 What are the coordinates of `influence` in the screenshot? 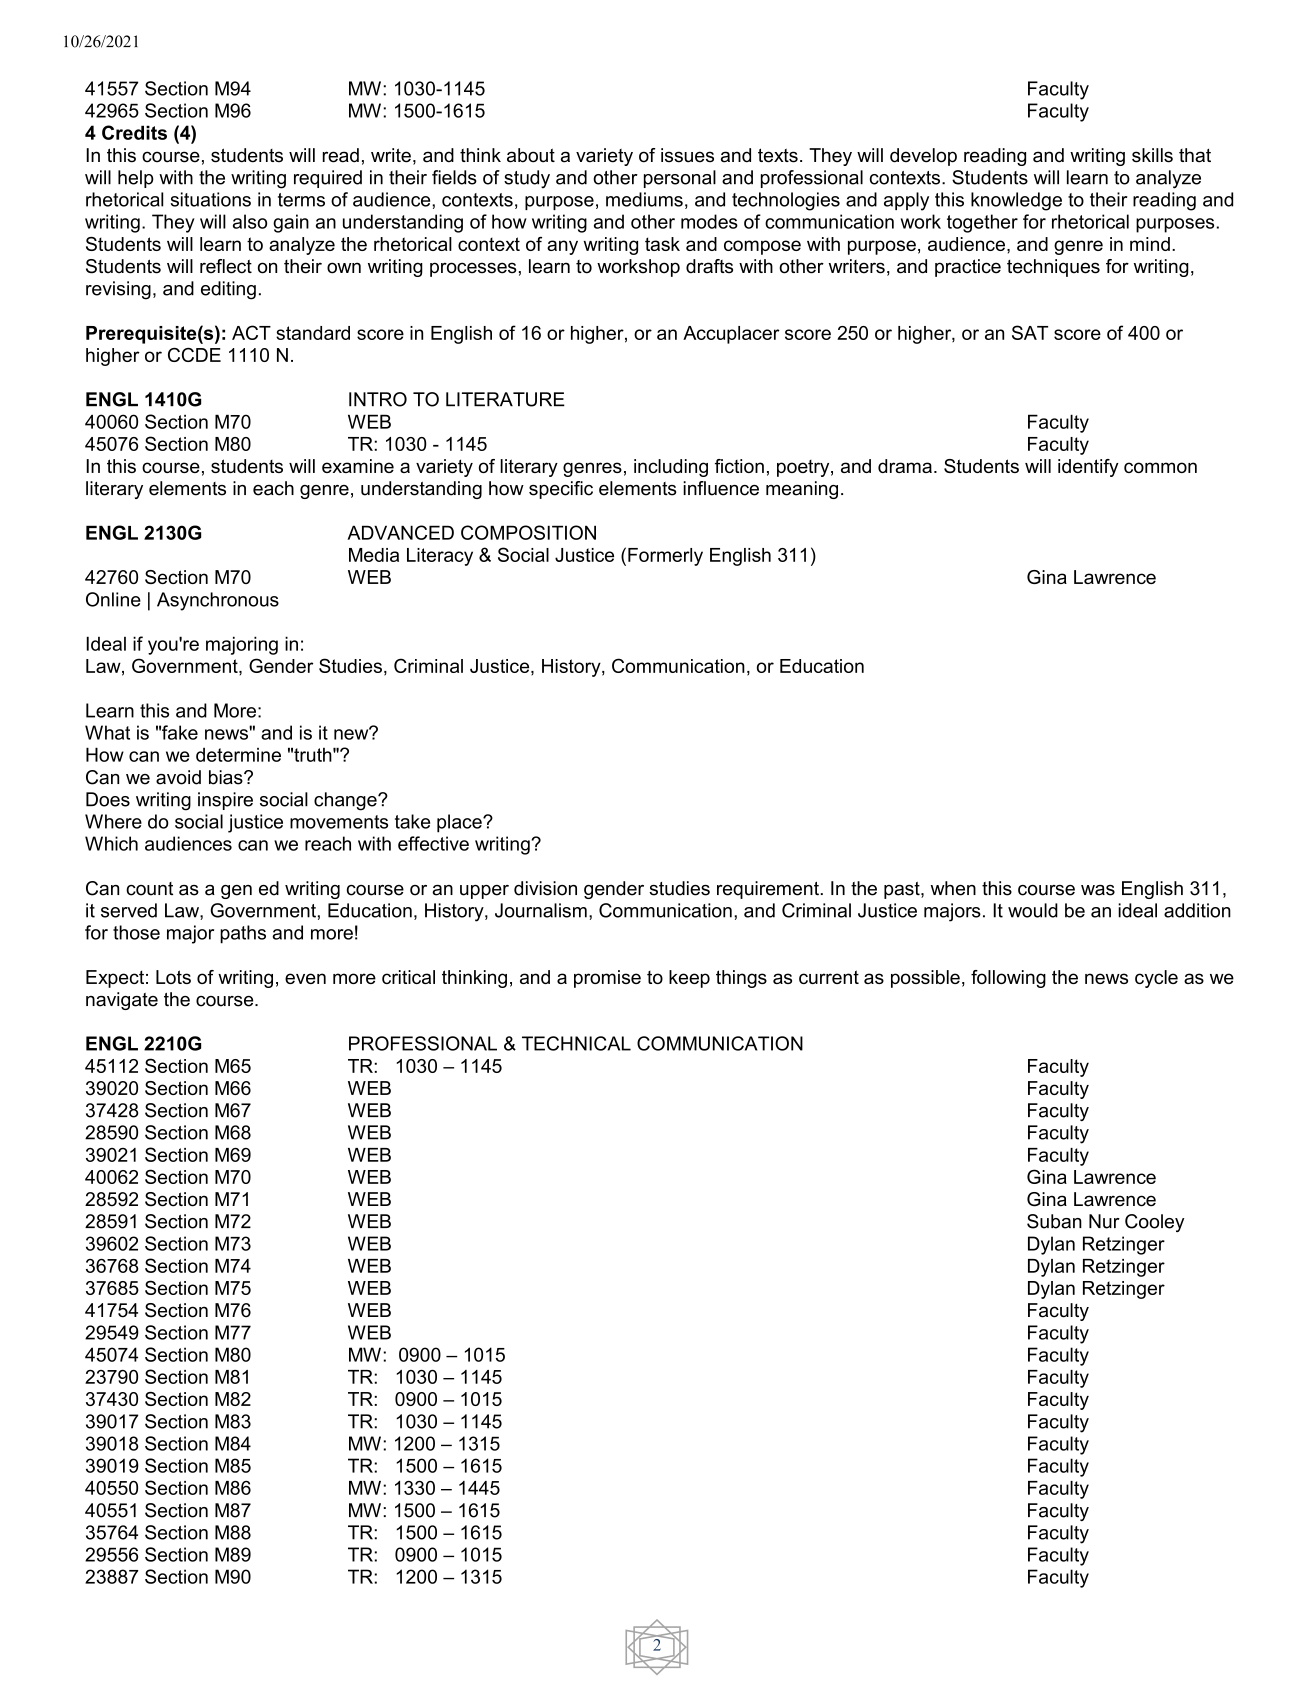 It's located at (721, 488).
